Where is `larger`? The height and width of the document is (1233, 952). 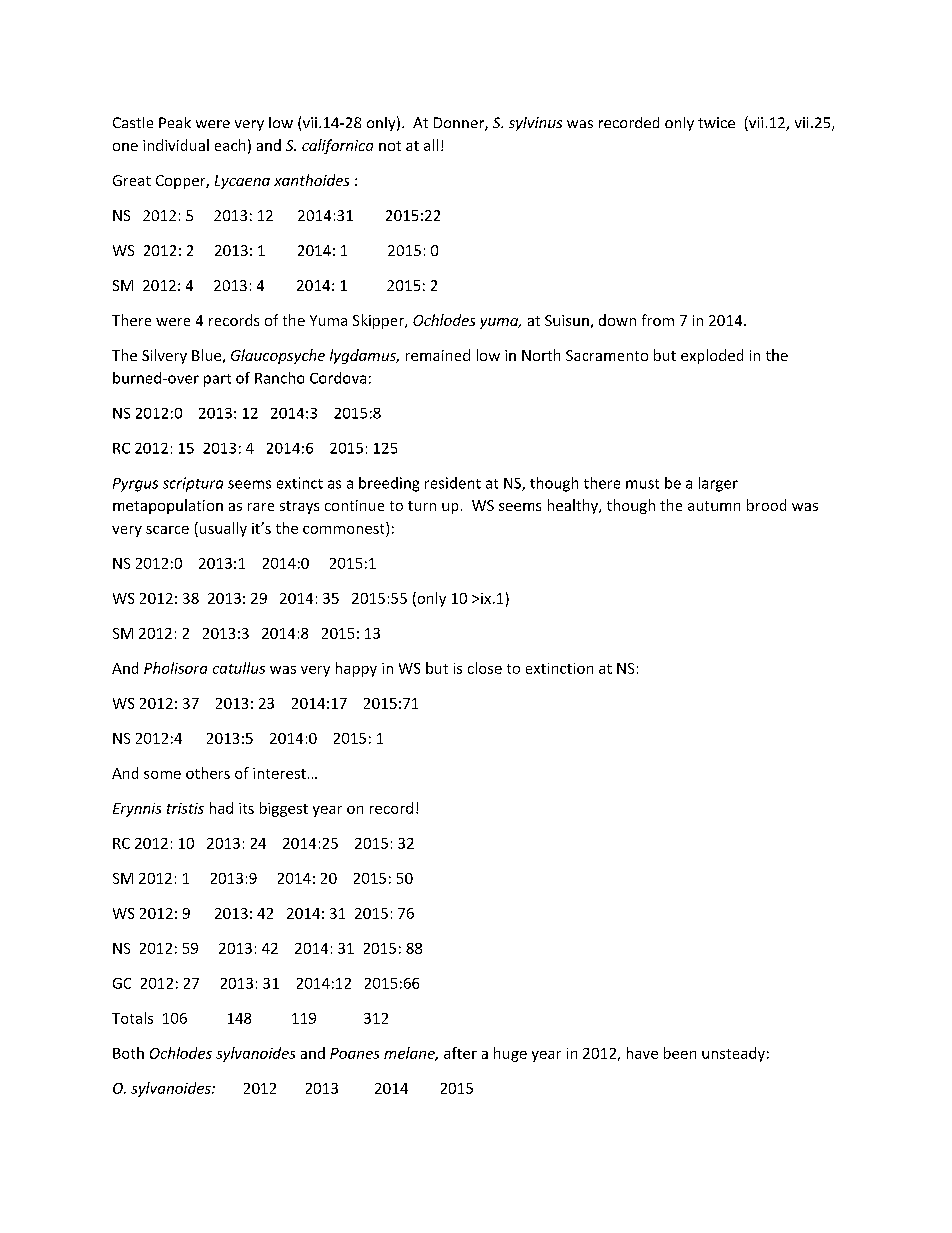 larger is located at coordinates (718, 484).
